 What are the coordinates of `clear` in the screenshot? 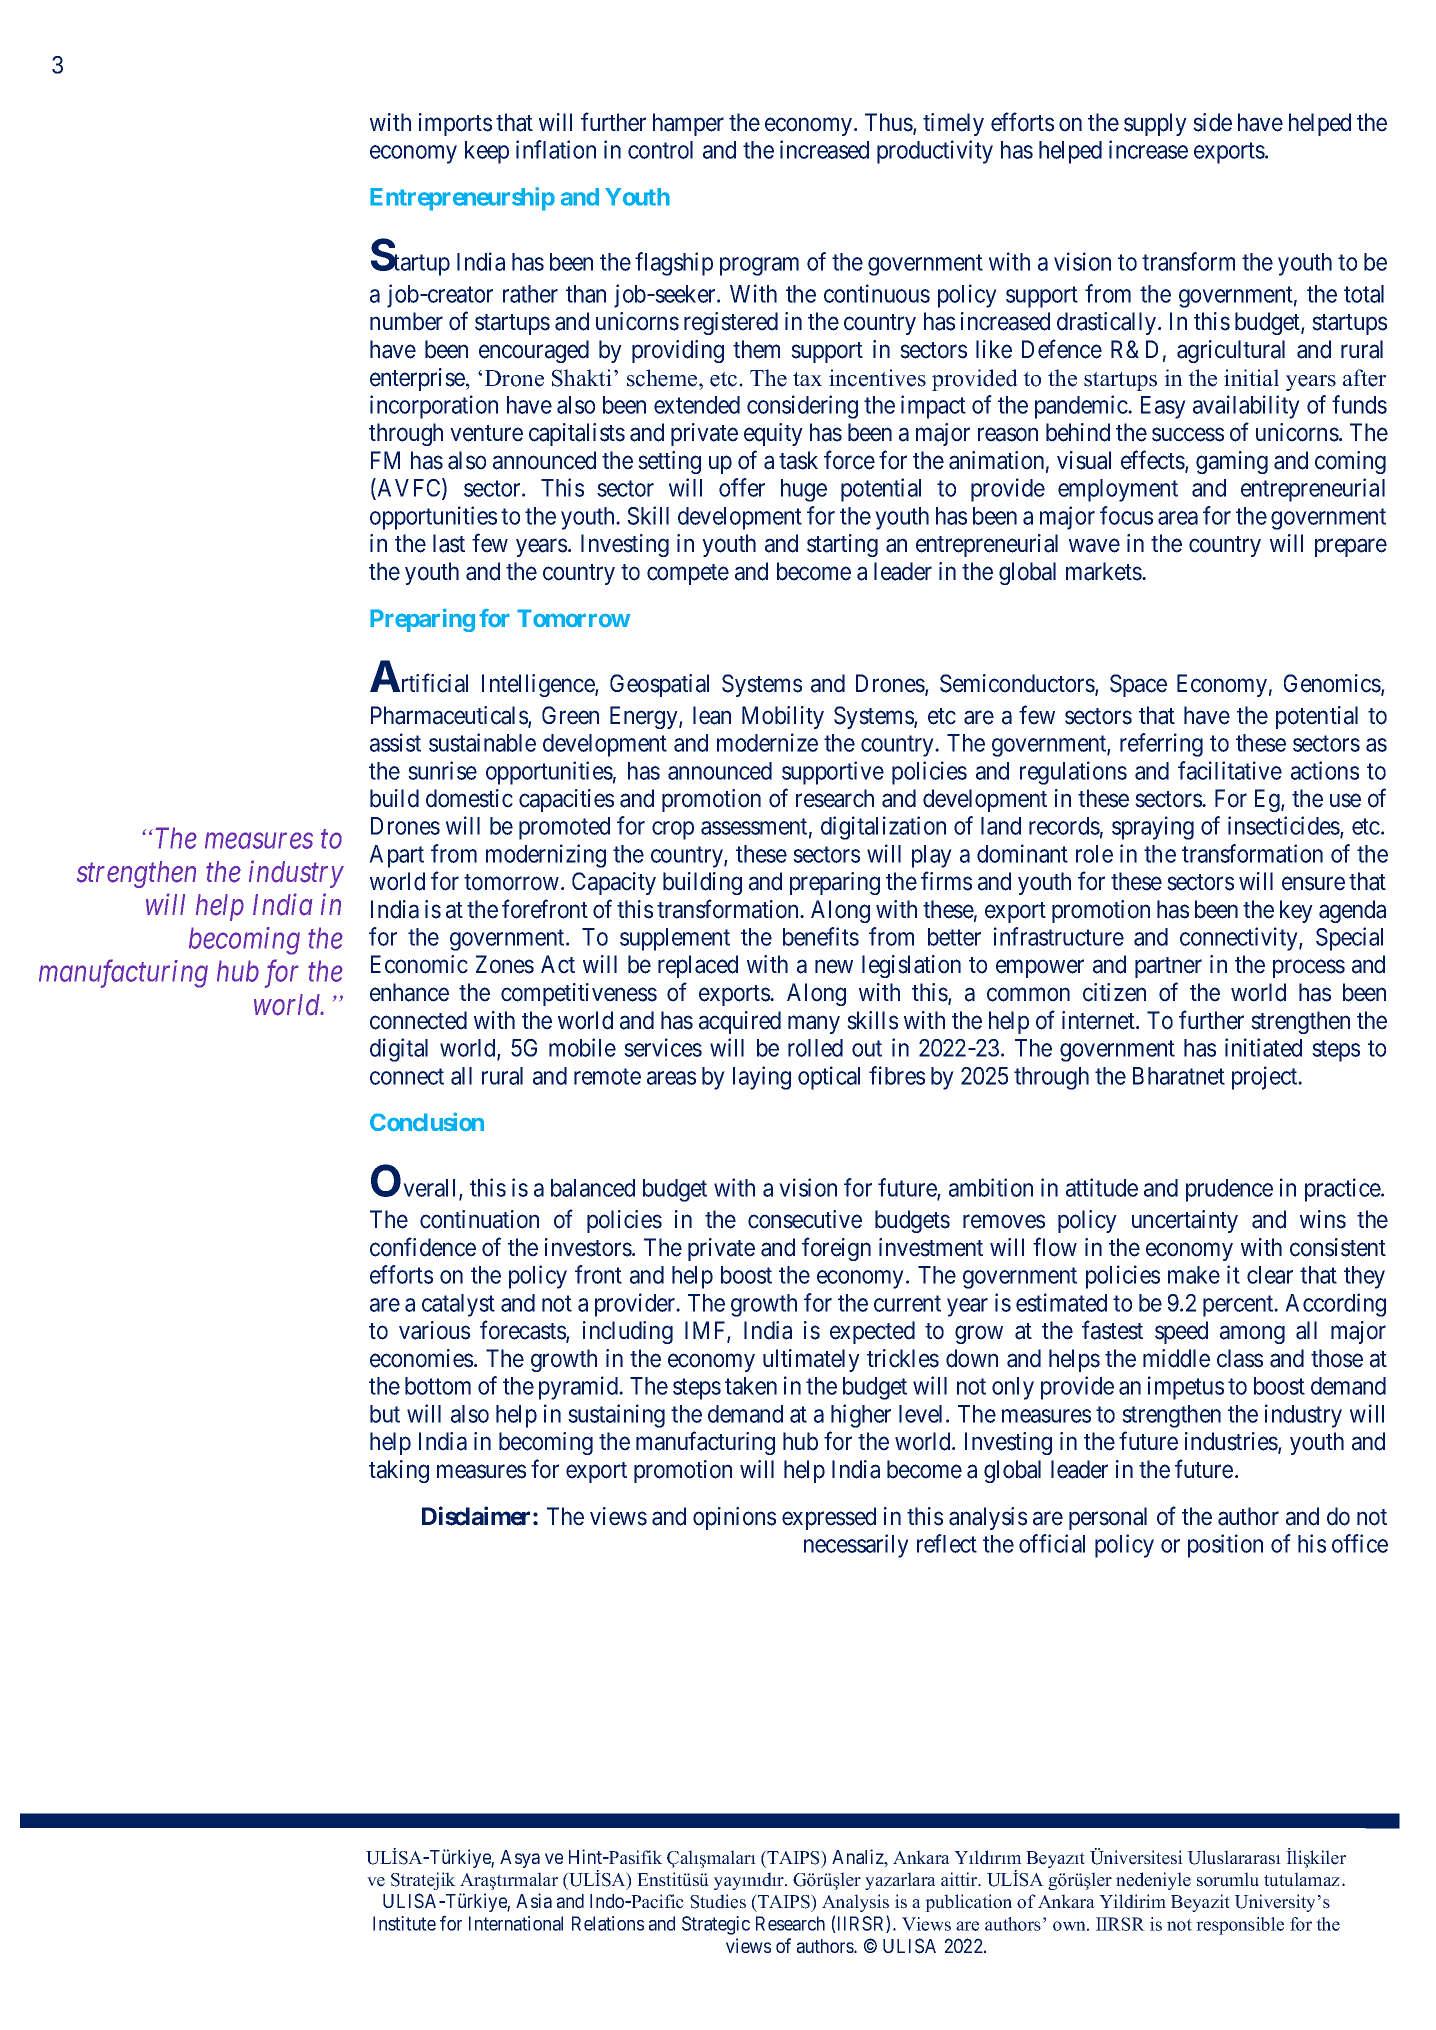 It's located at (1270, 1275).
